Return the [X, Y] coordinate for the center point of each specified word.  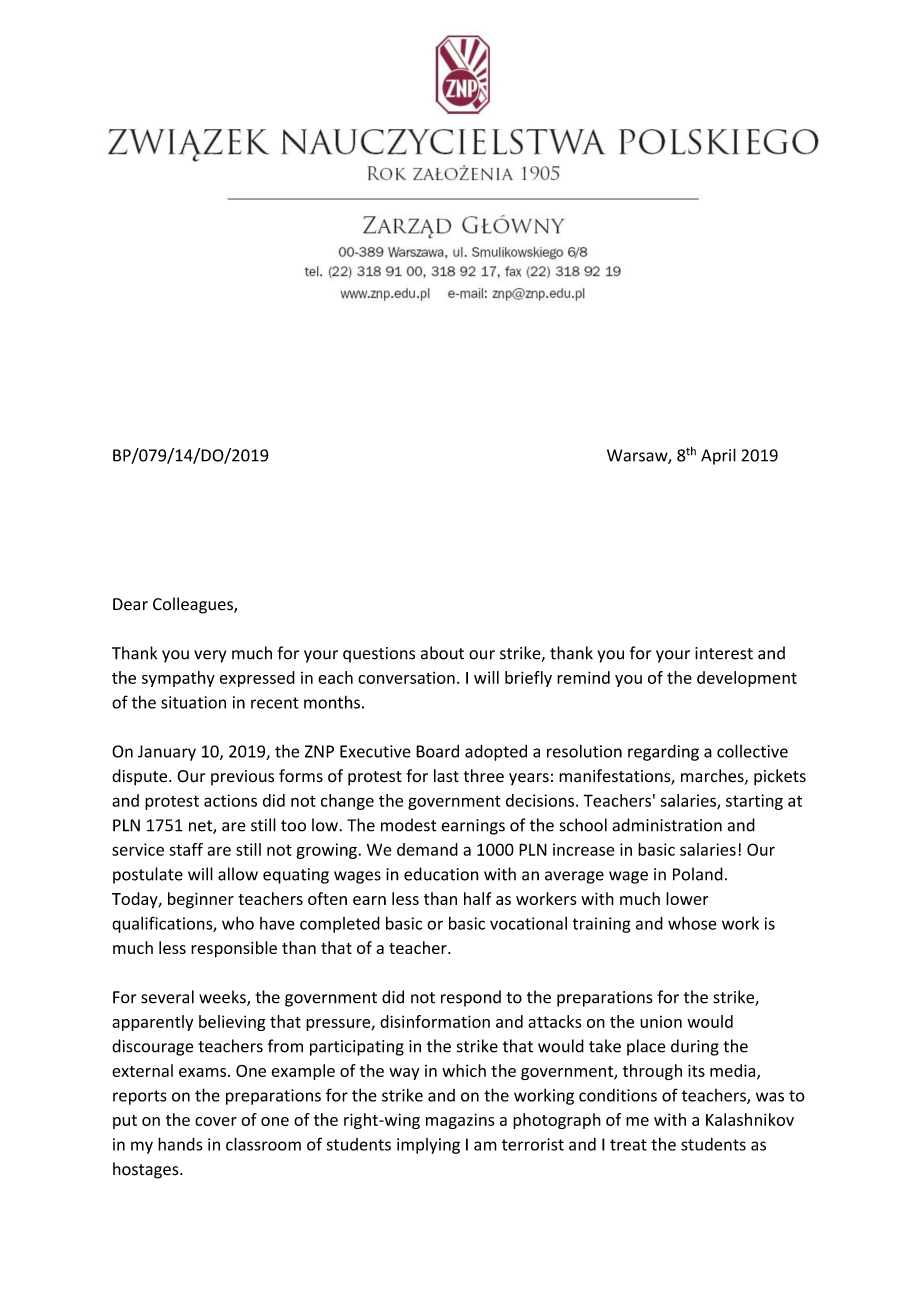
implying [428, 1146]
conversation [406, 678]
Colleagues [194, 605]
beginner [201, 900]
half [478, 898]
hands [180, 1144]
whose [692, 923]
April [718, 456]
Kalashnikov [750, 1119]
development [747, 679]
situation [193, 702]
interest [724, 653]
